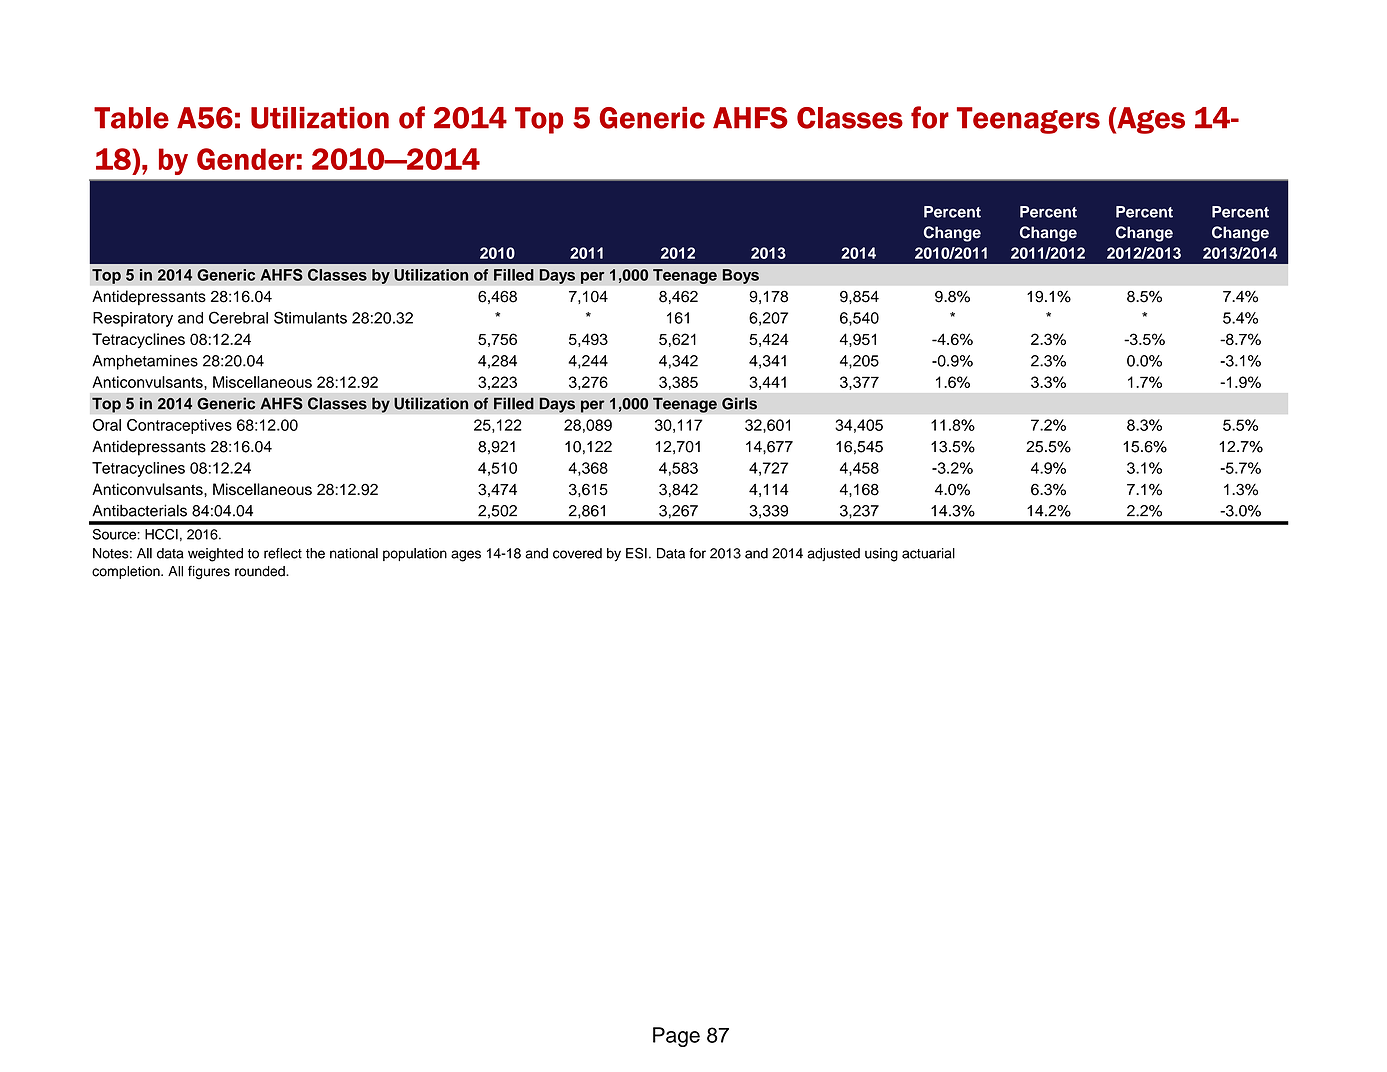  I want to click on Page, so click(676, 1037).
